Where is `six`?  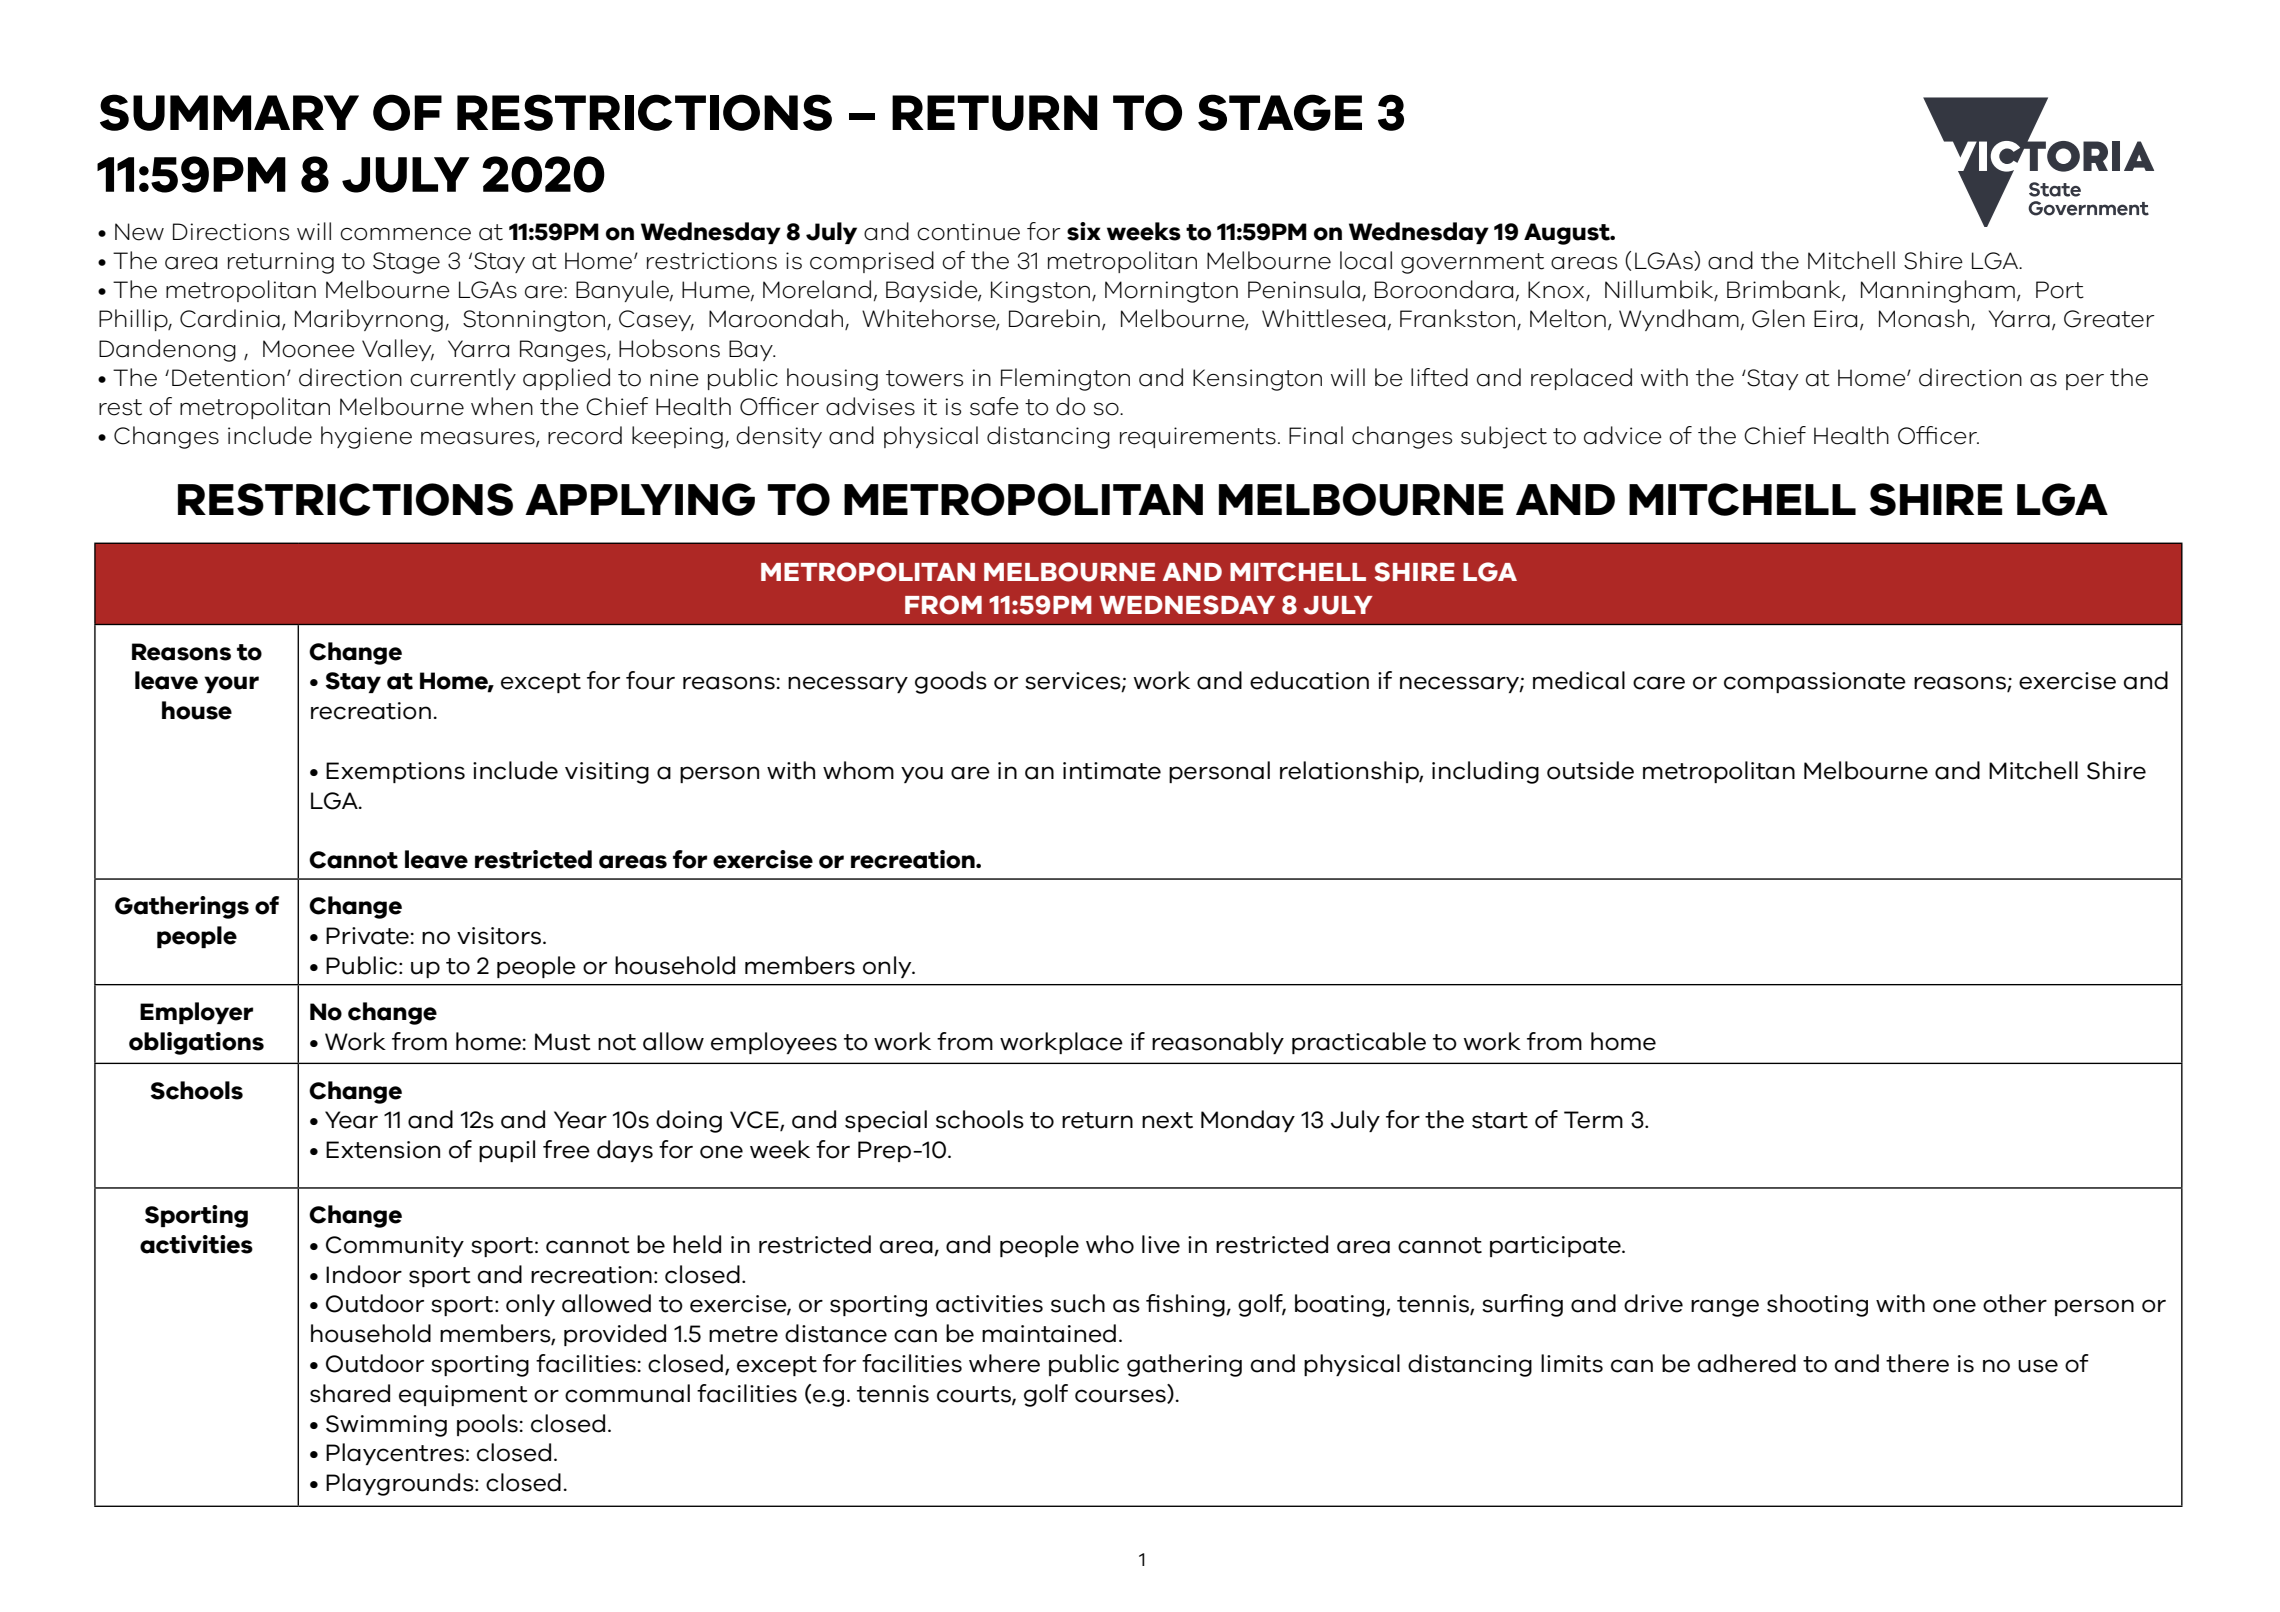
six is located at coordinates (1084, 231).
